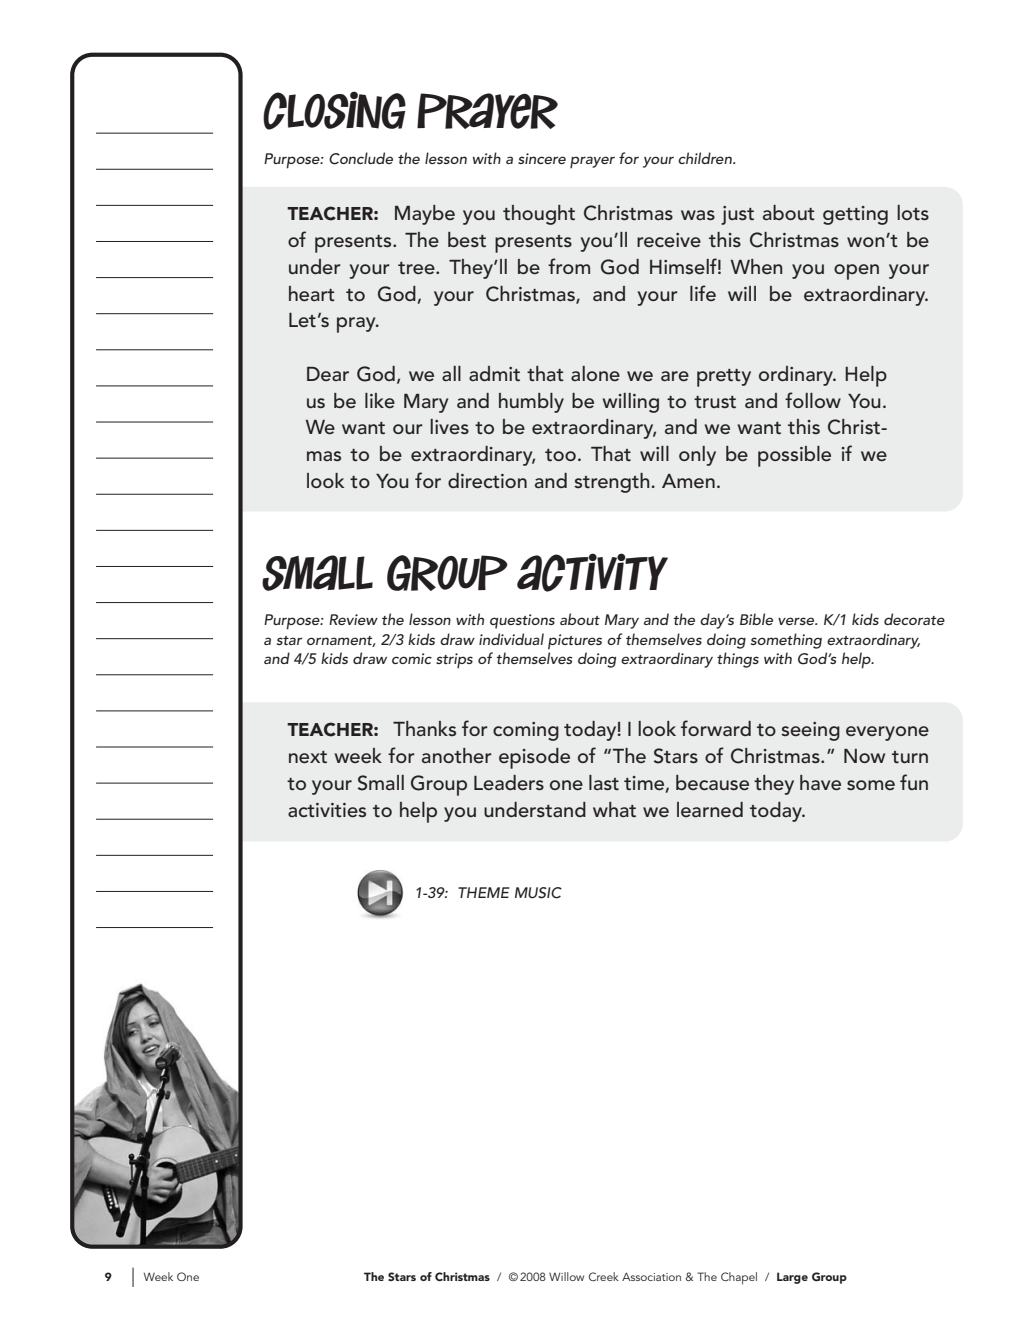  What do you see at coordinates (380, 400) in the page?
I see `like` at bounding box center [380, 400].
